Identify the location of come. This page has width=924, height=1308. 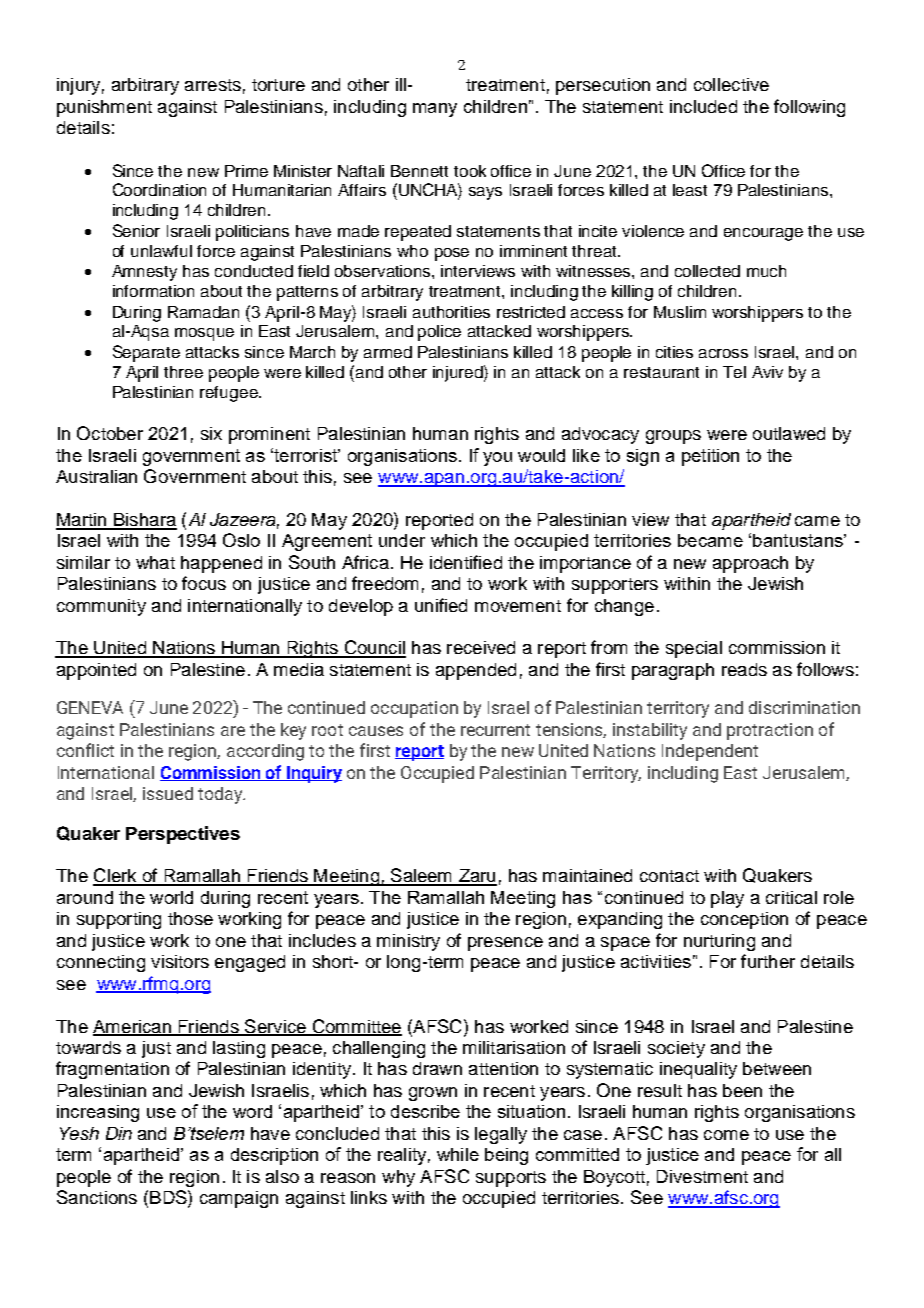
(726, 1135).
